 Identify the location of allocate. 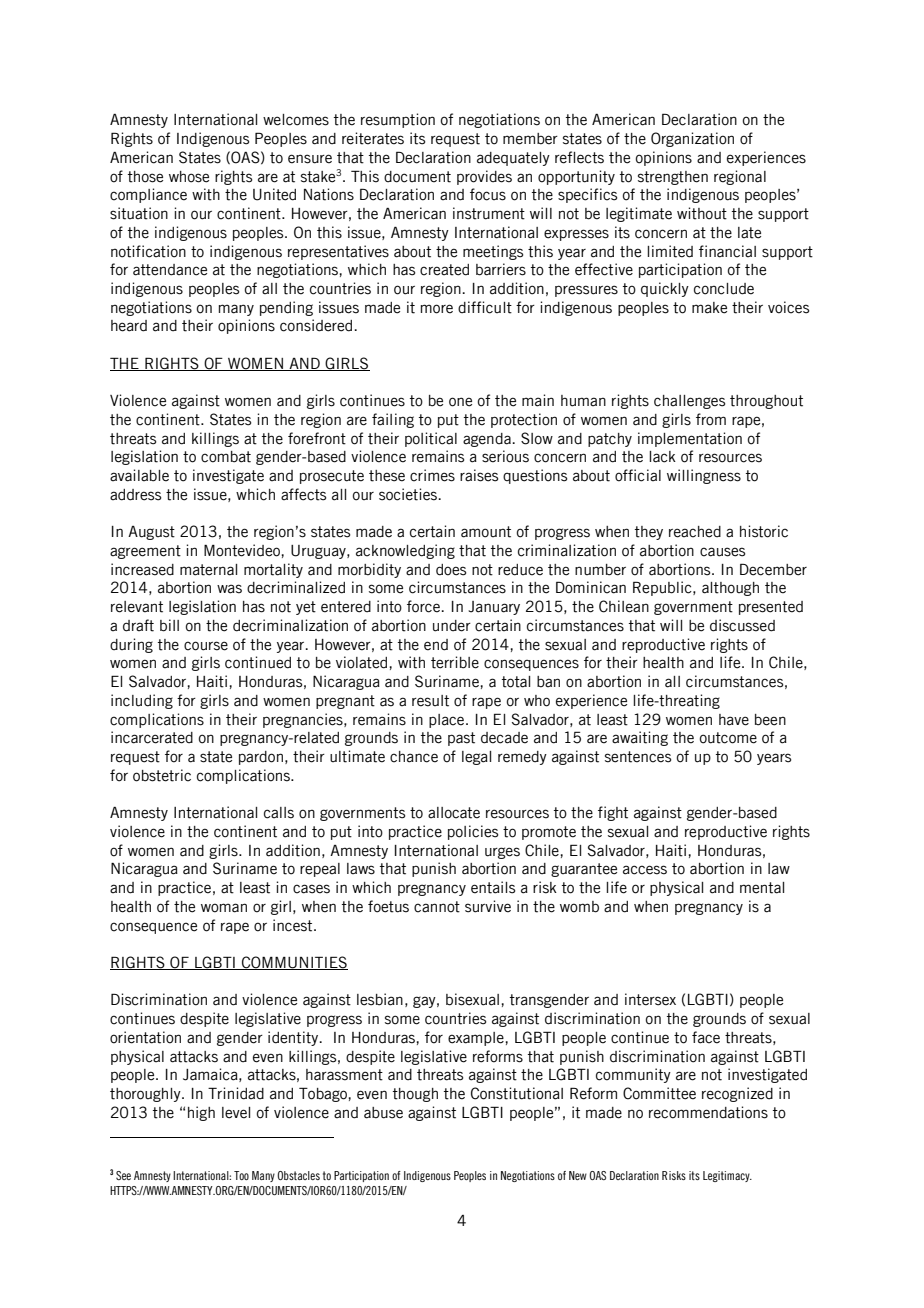
(454, 813).
